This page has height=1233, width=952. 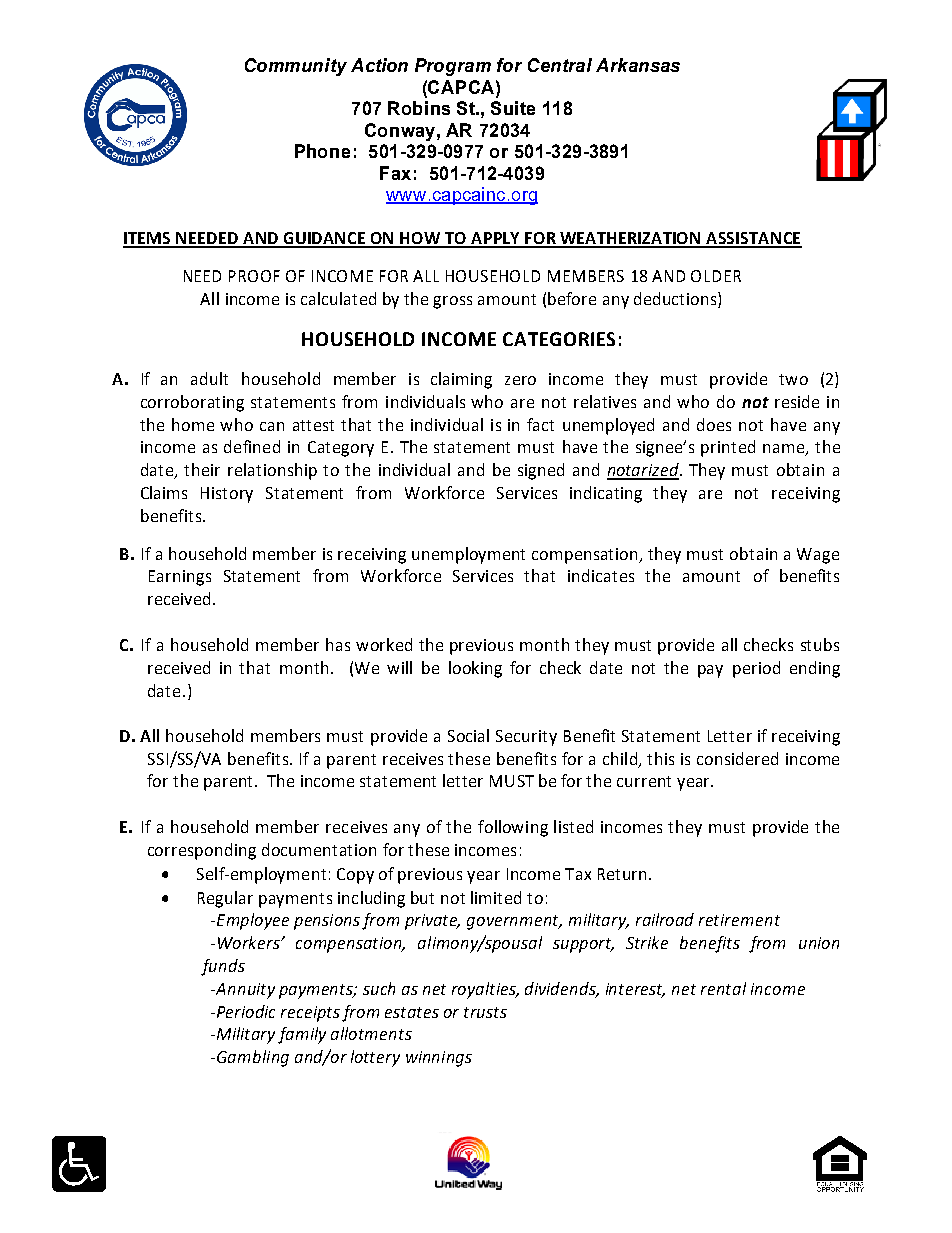 I want to click on Gambling, so click(x=253, y=1058).
